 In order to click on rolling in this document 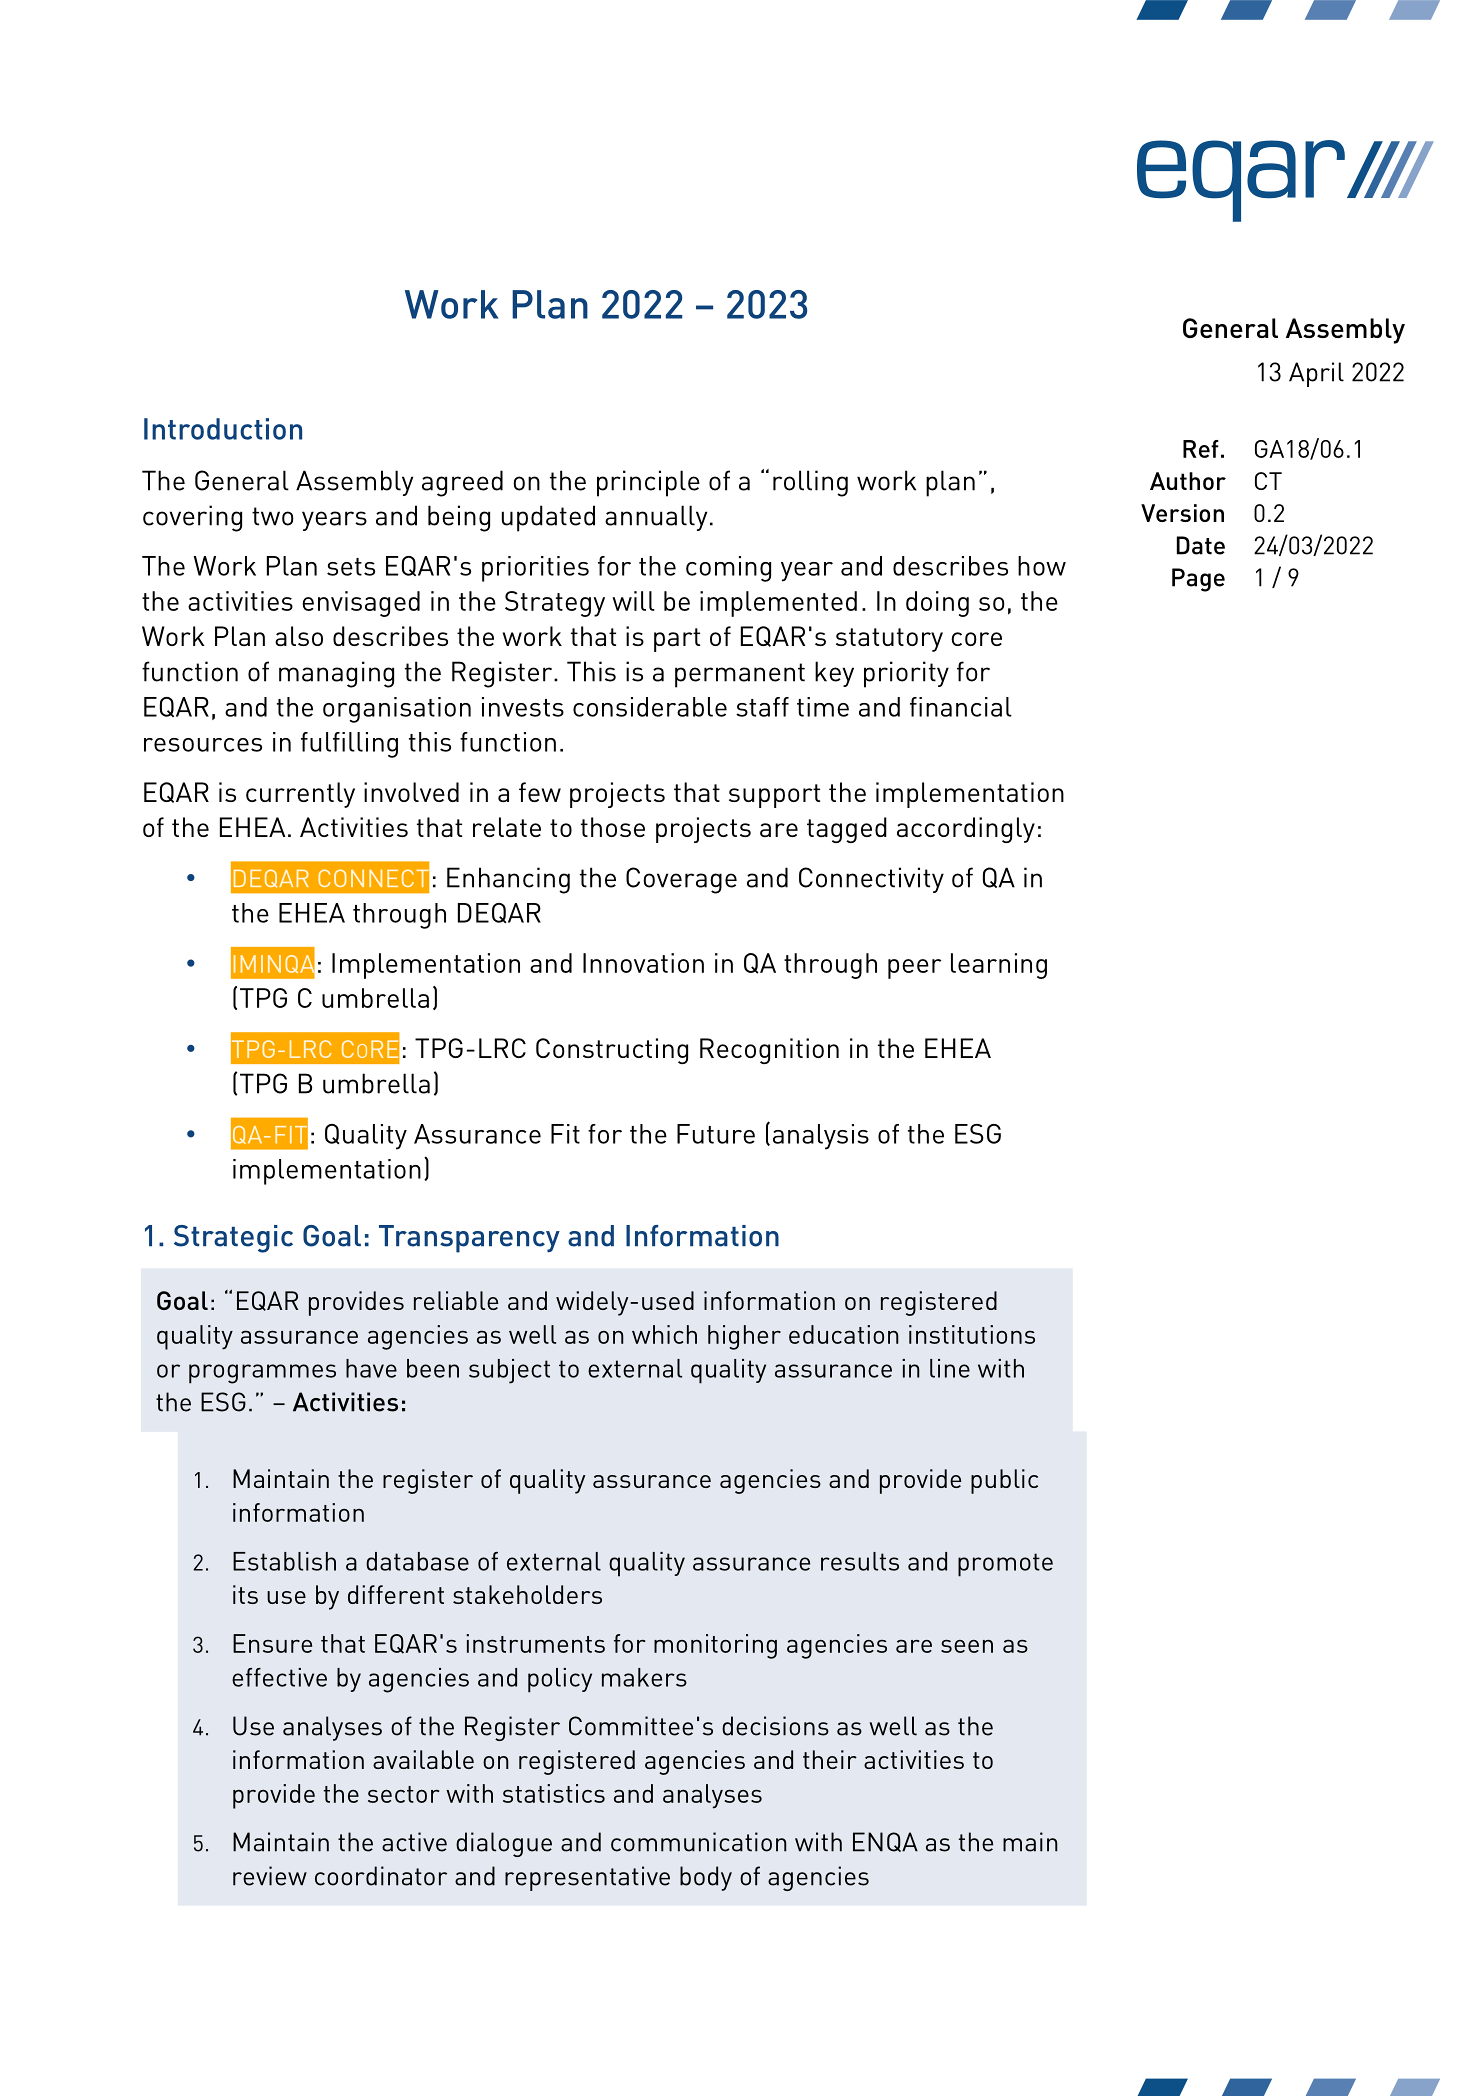, I will do `click(810, 483)`.
